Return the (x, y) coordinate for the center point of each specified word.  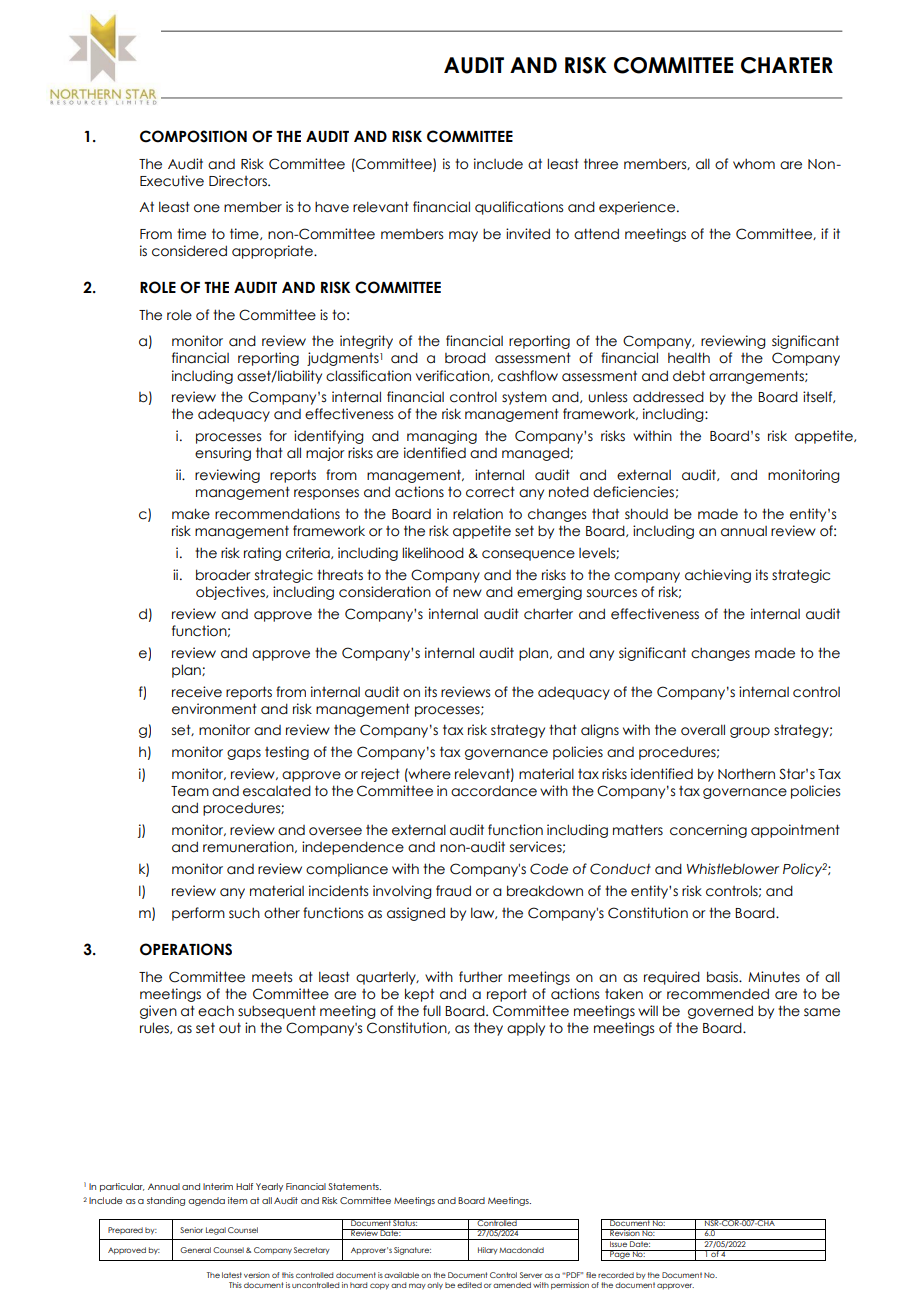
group (750, 732)
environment (214, 709)
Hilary (488, 1251)
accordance (494, 791)
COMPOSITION (193, 136)
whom (754, 164)
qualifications (519, 208)
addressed (668, 397)
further (481, 977)
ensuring (223, 454)
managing (442, 437)
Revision (625, 1232)
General (195, 1250)
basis (724, 977)
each (216, 1011)
